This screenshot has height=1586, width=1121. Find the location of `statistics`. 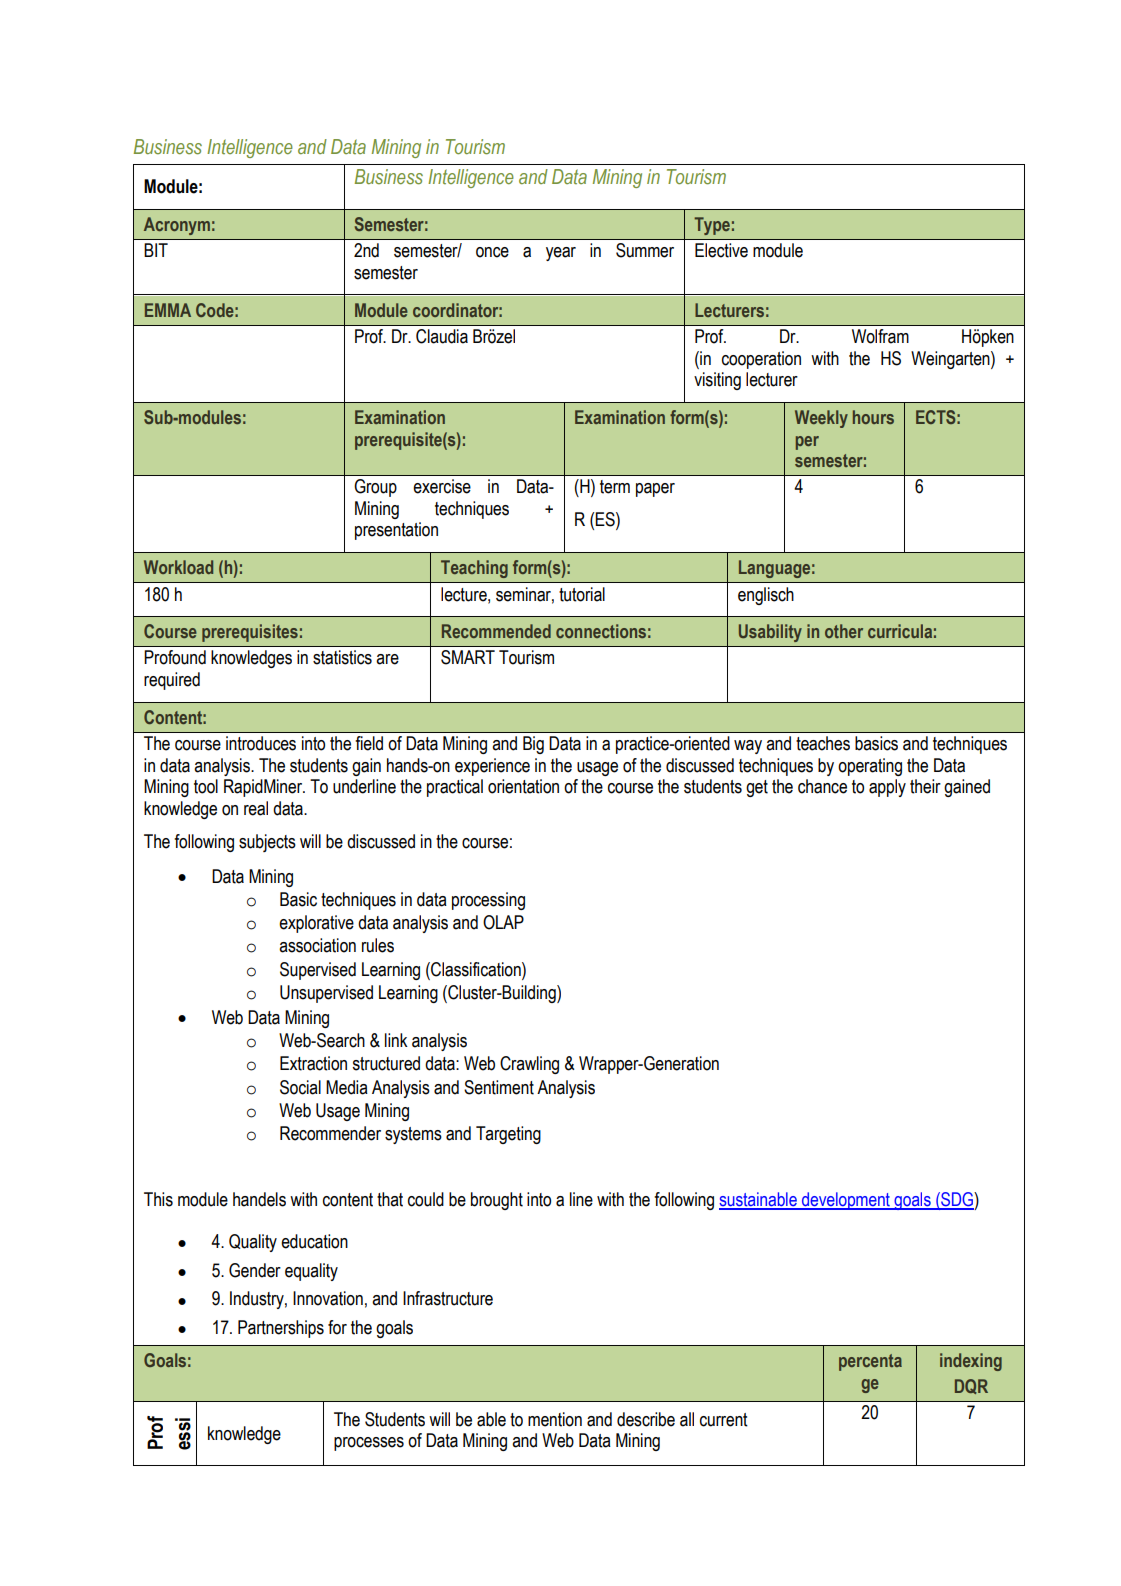

statistics is located at coordinates (342, 657).
